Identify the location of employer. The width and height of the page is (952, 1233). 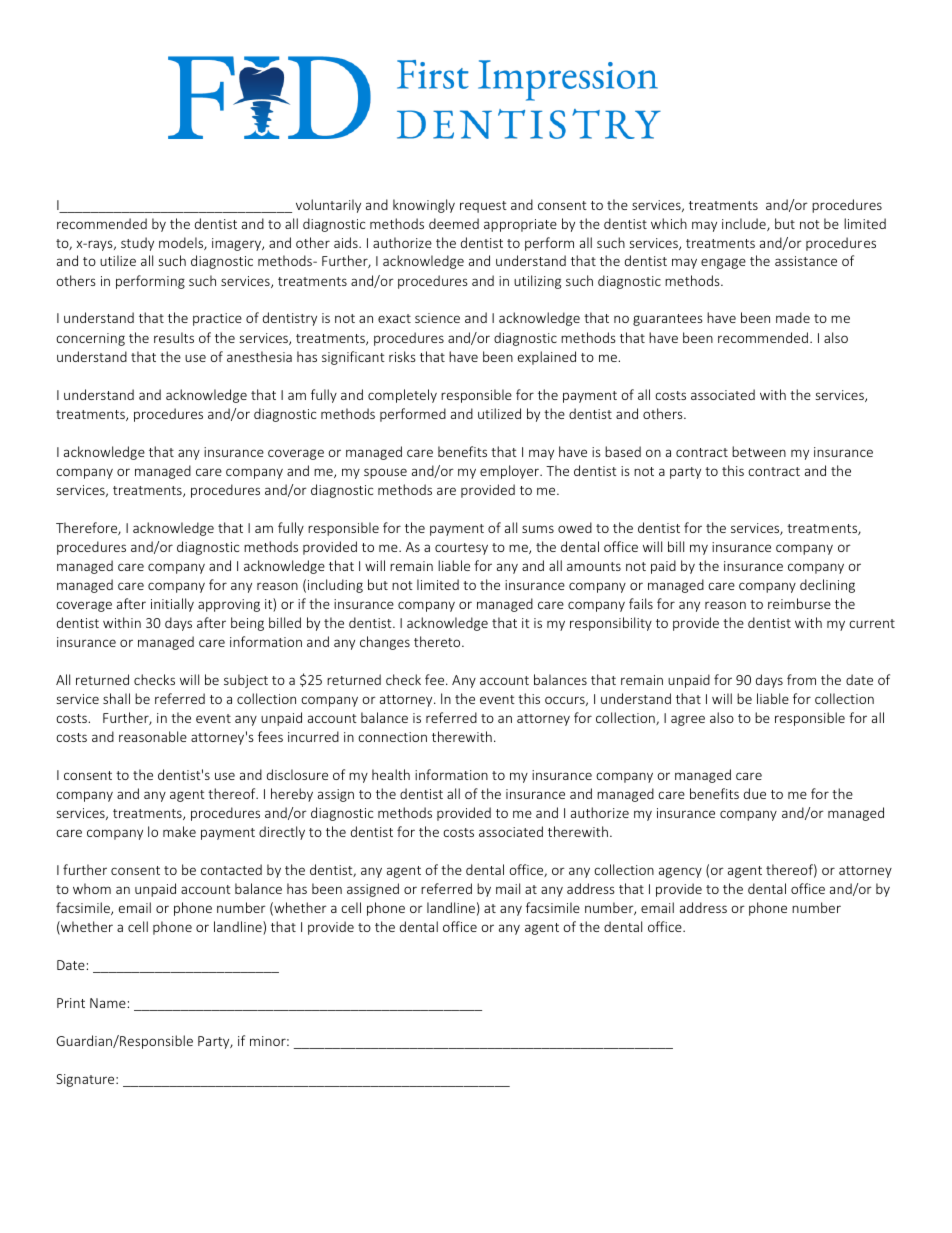
(510, 472).
